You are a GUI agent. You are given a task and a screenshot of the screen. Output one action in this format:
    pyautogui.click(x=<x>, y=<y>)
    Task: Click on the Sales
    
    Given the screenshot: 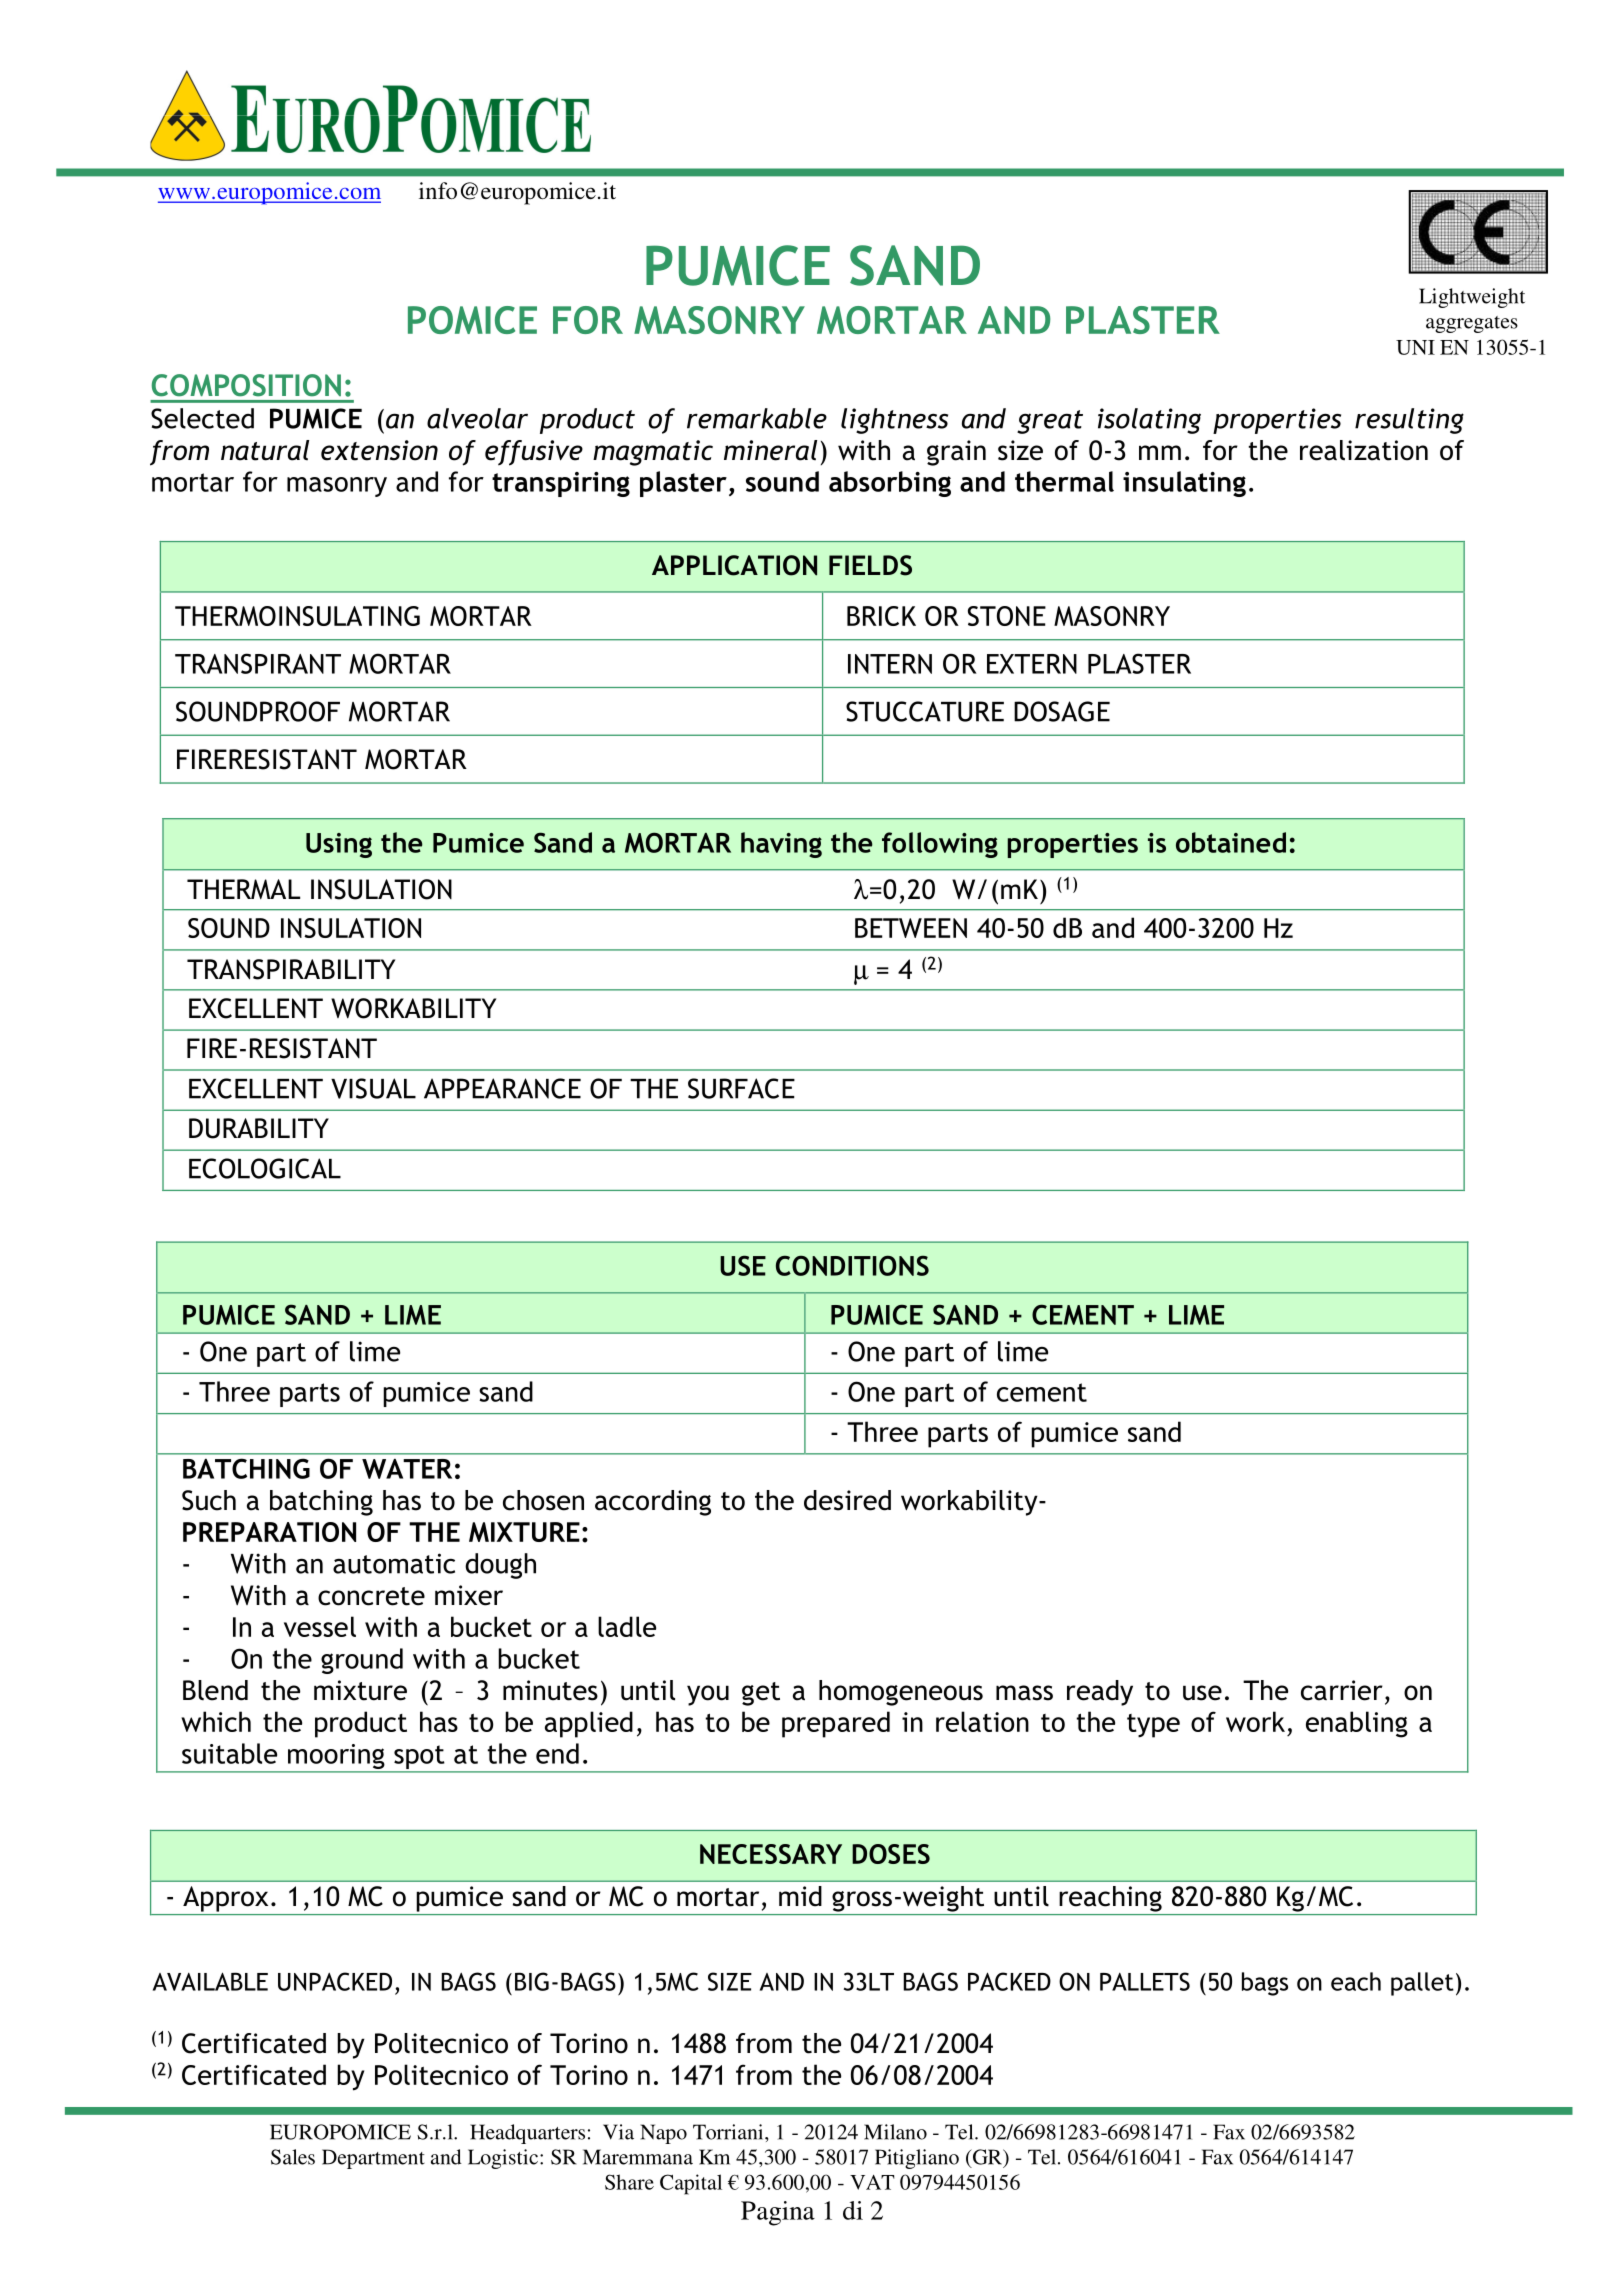 What is the action you would take?
    pyautogui.click(x=293, y=2157)
